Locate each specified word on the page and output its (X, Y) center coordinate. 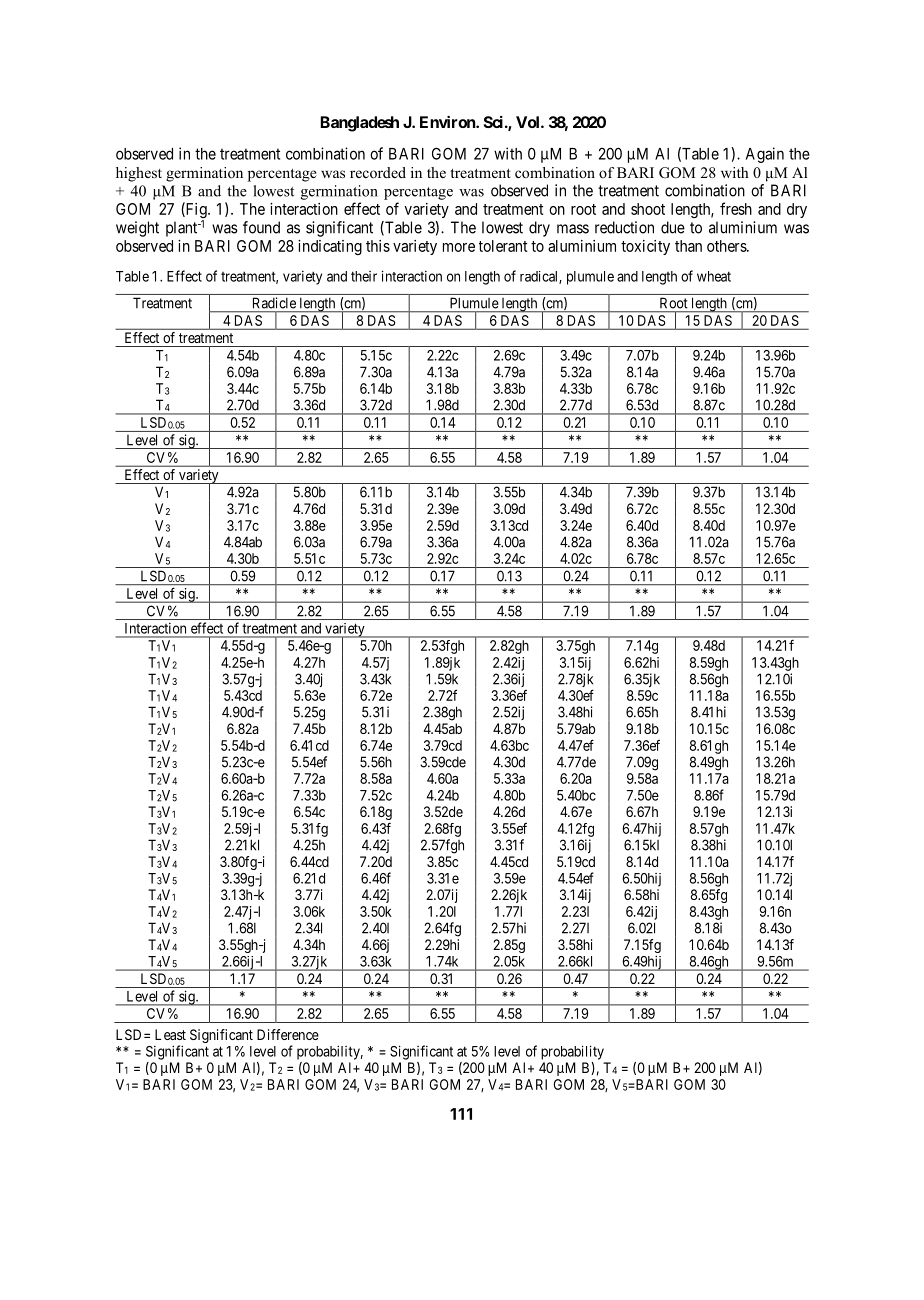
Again (765, 155)
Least (170, 1034)
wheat (714, 276)
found (261, 227)
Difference (288, 1034)
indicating (330, 247)
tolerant (503, 246)
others (727, 246)
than (688, 246)
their (364, 276)
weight (137, 229)
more (459, 247)
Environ (448, 122)
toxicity (645, 247)
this (378, 246)
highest (139, 174)
